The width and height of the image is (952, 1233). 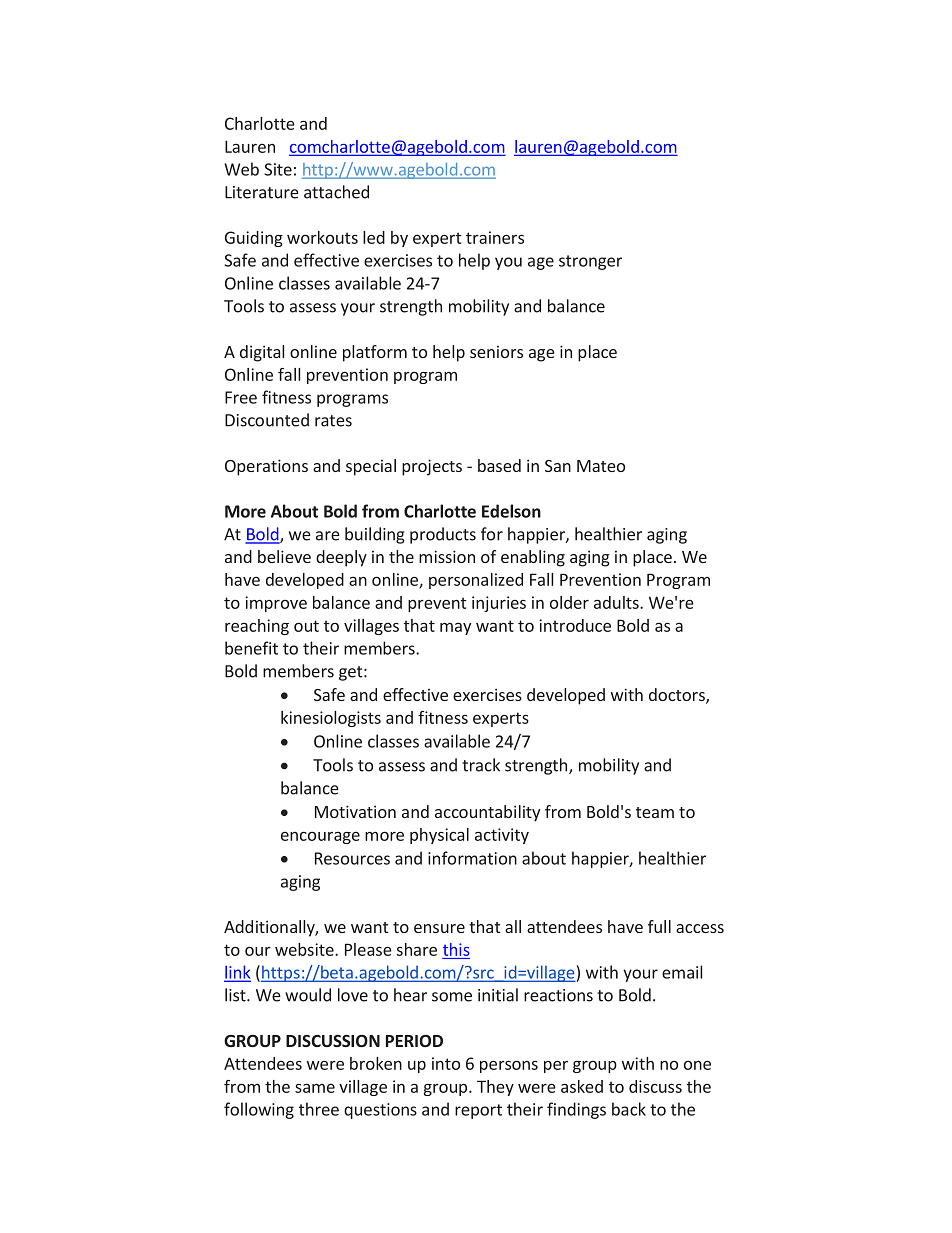 I want to click on trainers, so click(x=495, y=237).
